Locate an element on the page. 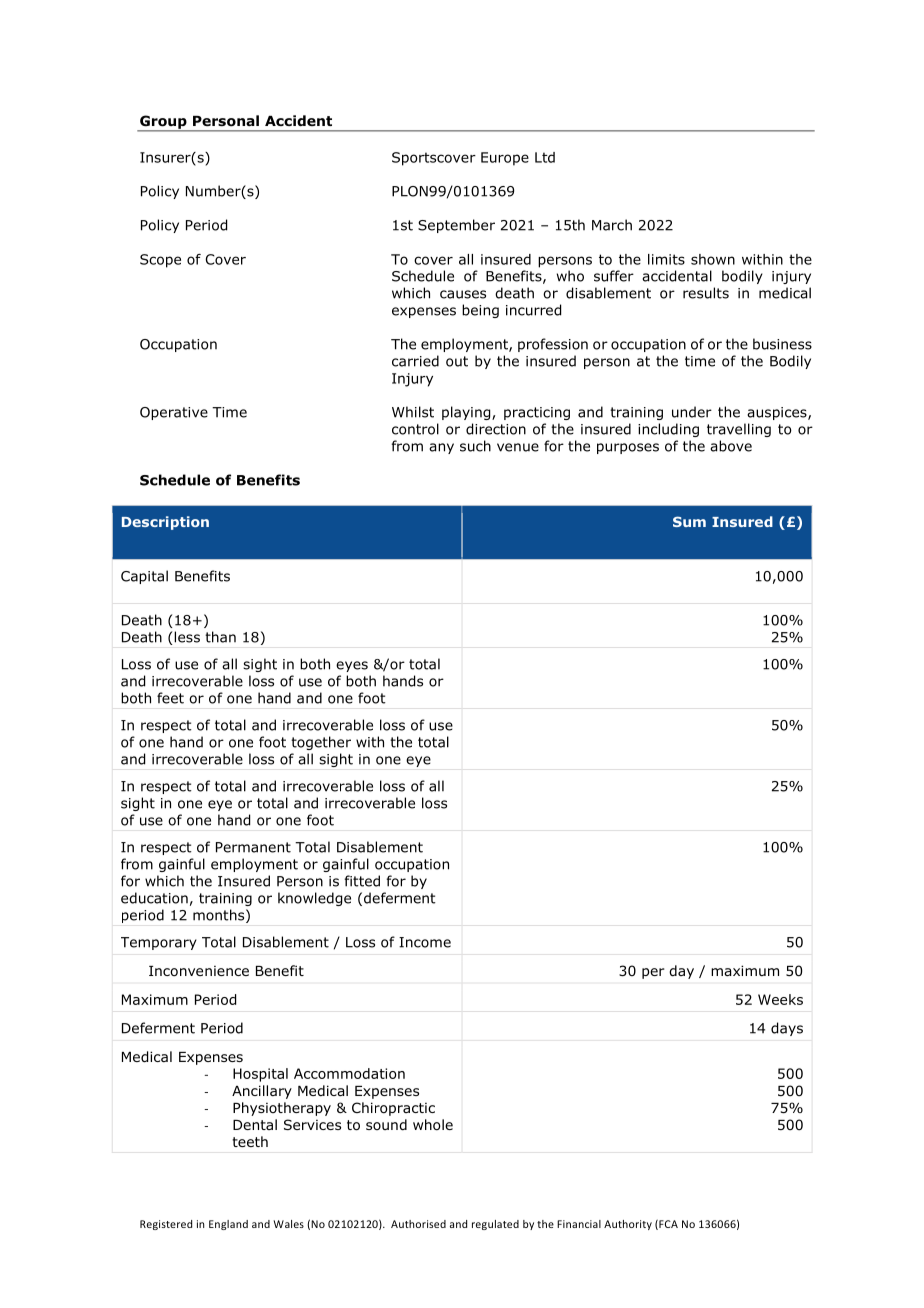  Group is located at coordinates (163, 123).
